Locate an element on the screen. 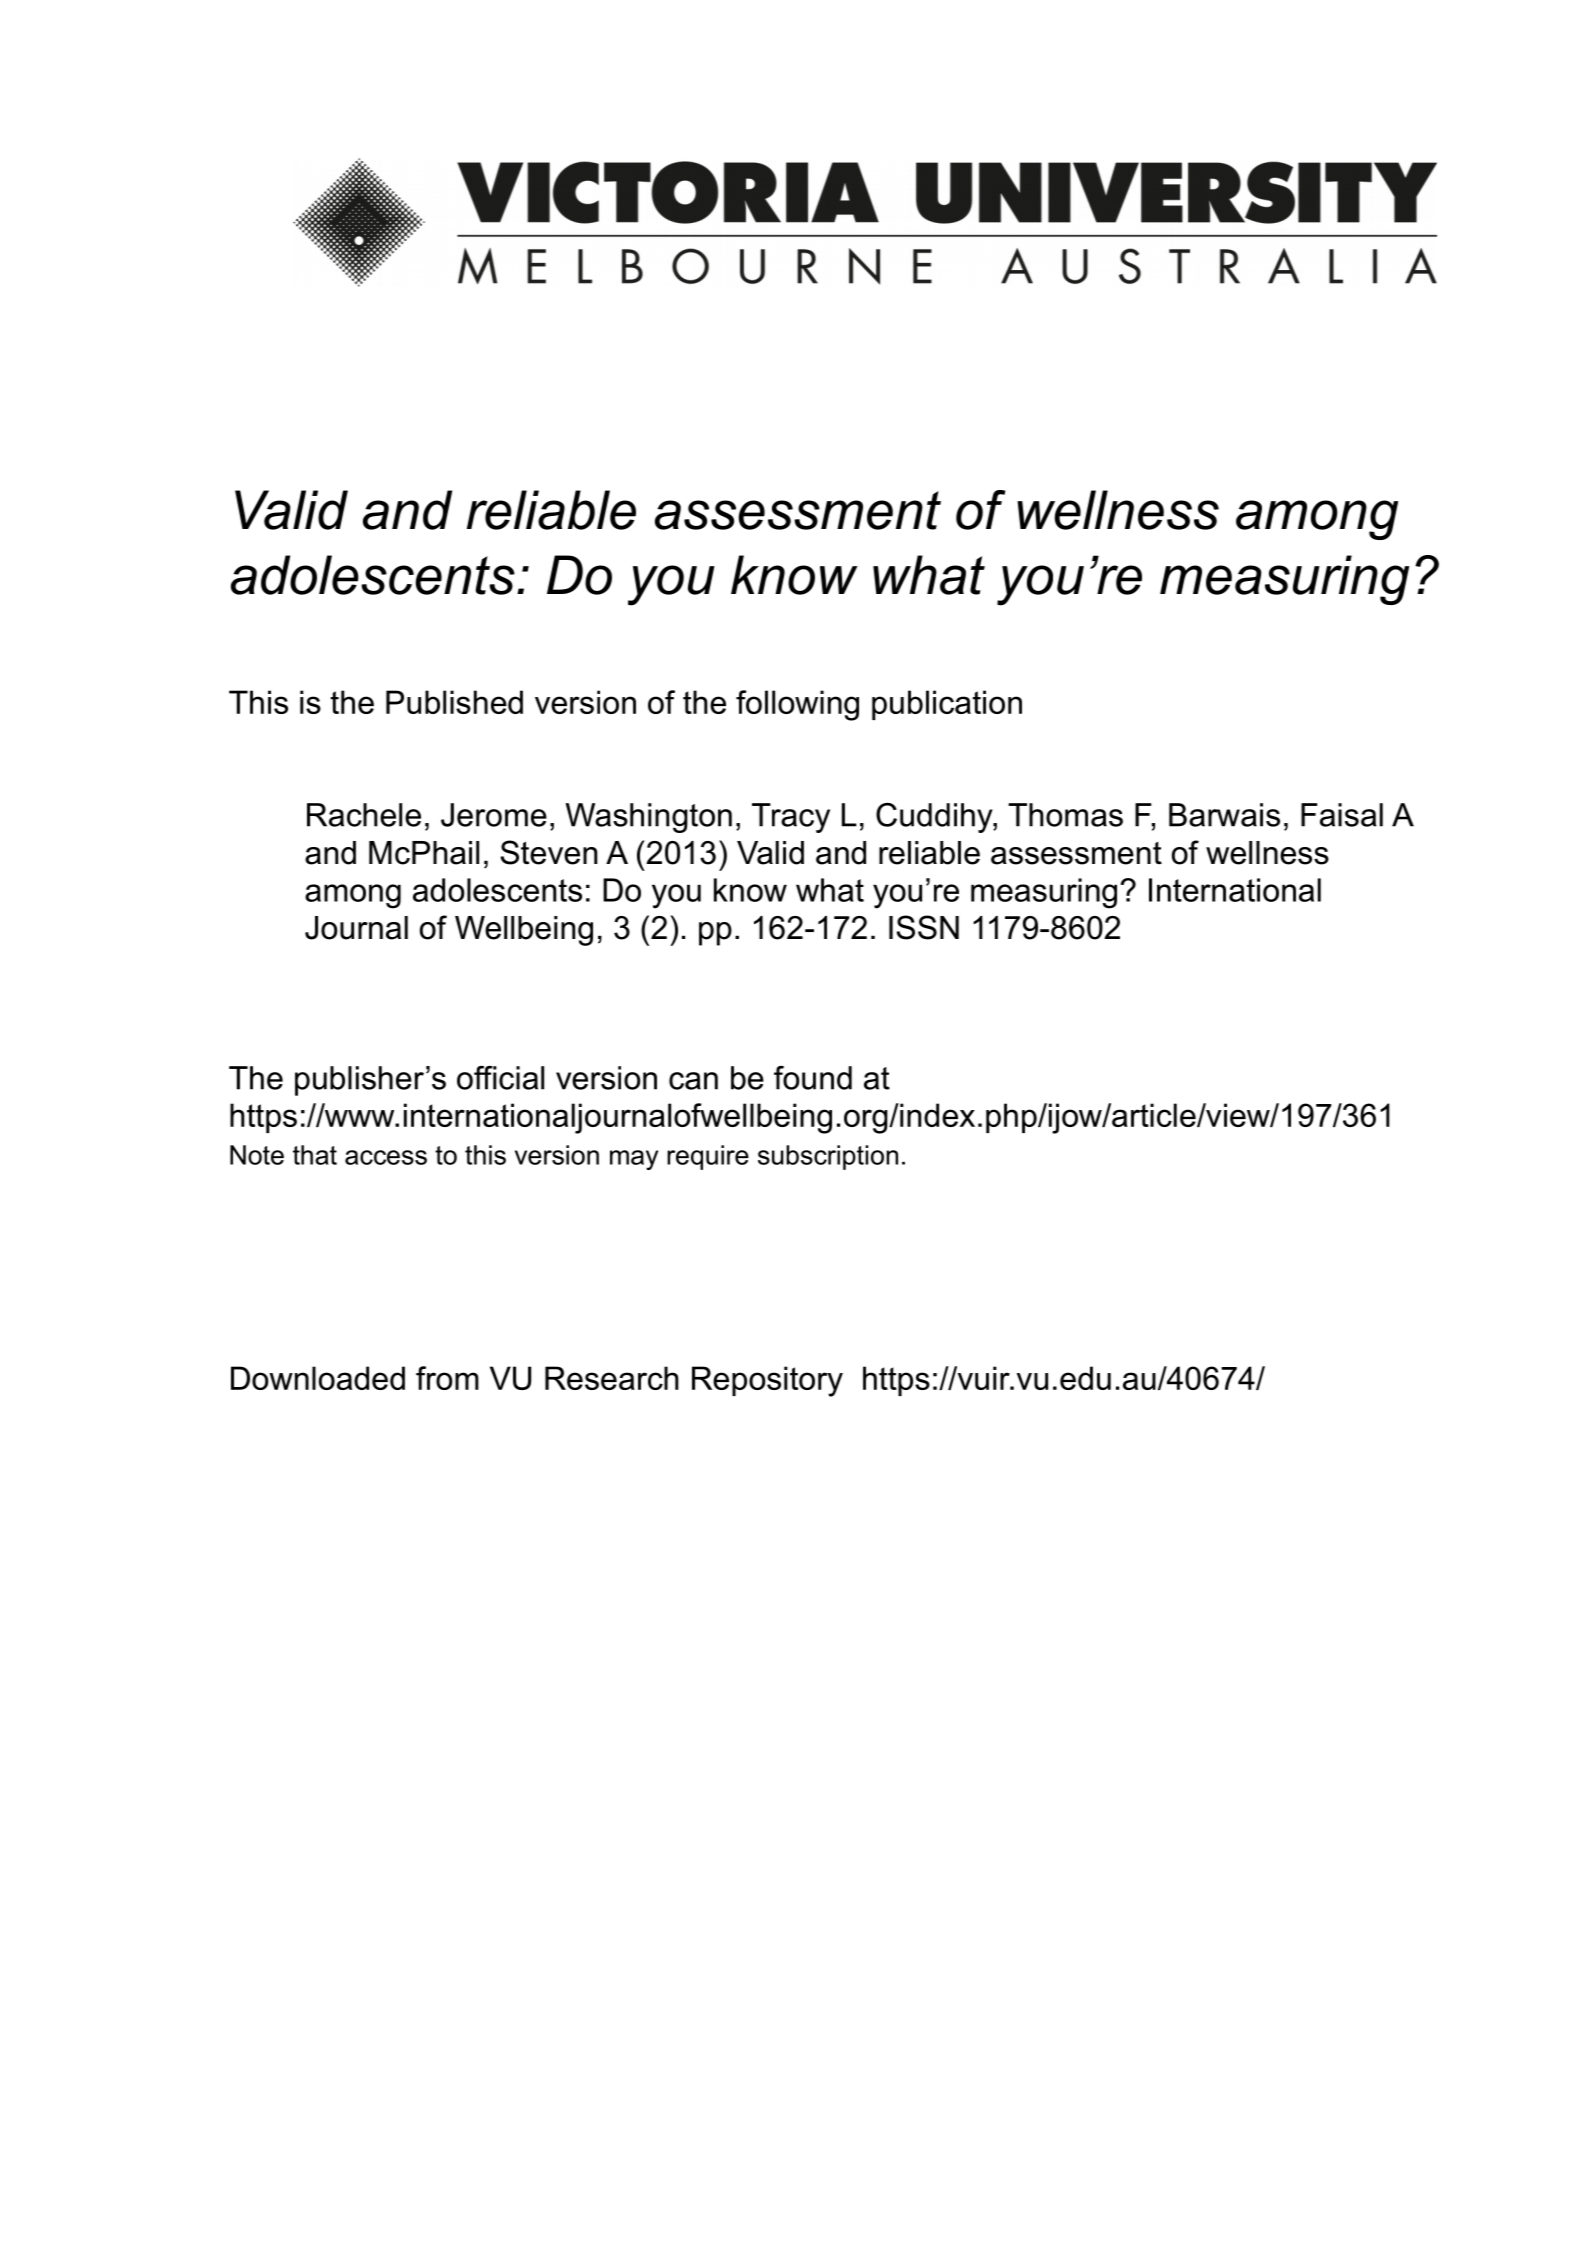 This screenshot has height=2259, width=1596. following is located at coordinates (797, 705).
